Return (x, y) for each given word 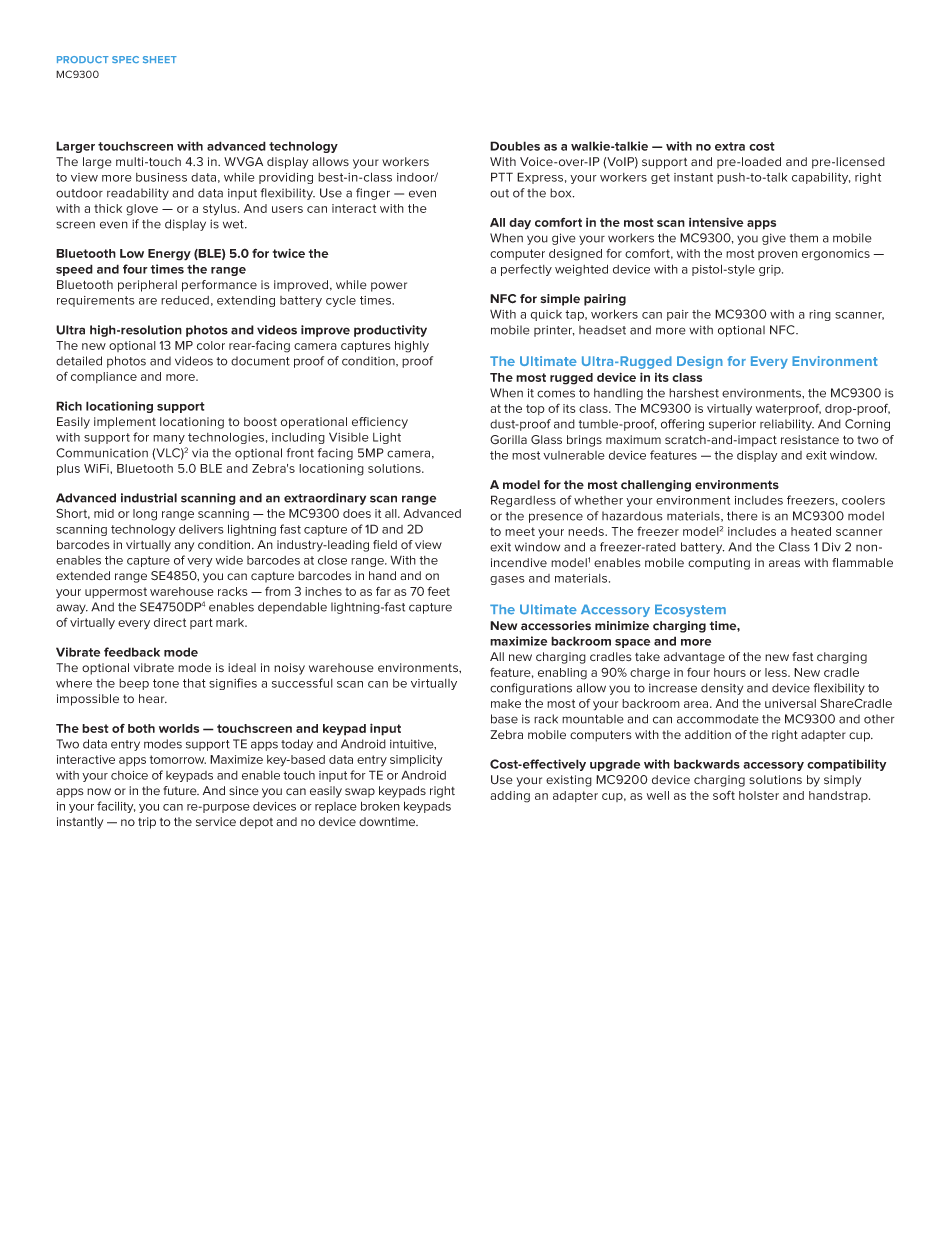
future (181, 791)
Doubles (515, 146)
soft (724, 795)
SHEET (160, 59)
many (169, 439)
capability (821, 178)
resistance (810, 439)
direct (170, 622)
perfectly (526, 270)
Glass (546, 440)
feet (439, 591)
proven (778, 255)
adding (510, 797)
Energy (169, 255)
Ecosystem (690, 610)
